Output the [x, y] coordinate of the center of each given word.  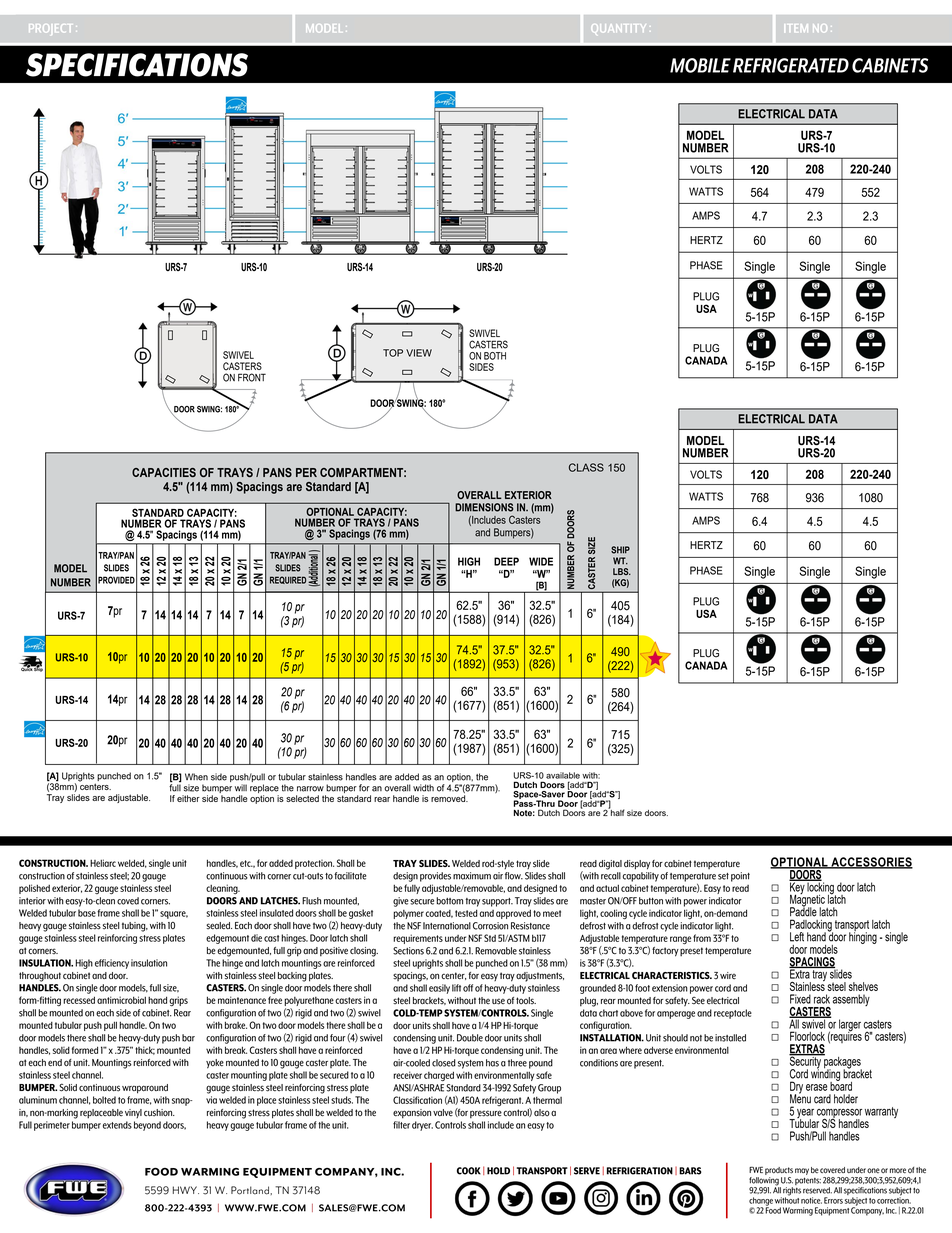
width [423, 788]
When [196, 777]
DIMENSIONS [484, 507]
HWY [186, 1190]
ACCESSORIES [871, 863]
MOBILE [700, 65]
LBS [622, 571]
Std [490, 938]
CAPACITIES [164, 472]
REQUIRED [289, 580]
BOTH [495, 356]
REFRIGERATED [791, 65]
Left [797, 937]
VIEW [419, 353]
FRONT [252, 377]
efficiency [112, 964]
